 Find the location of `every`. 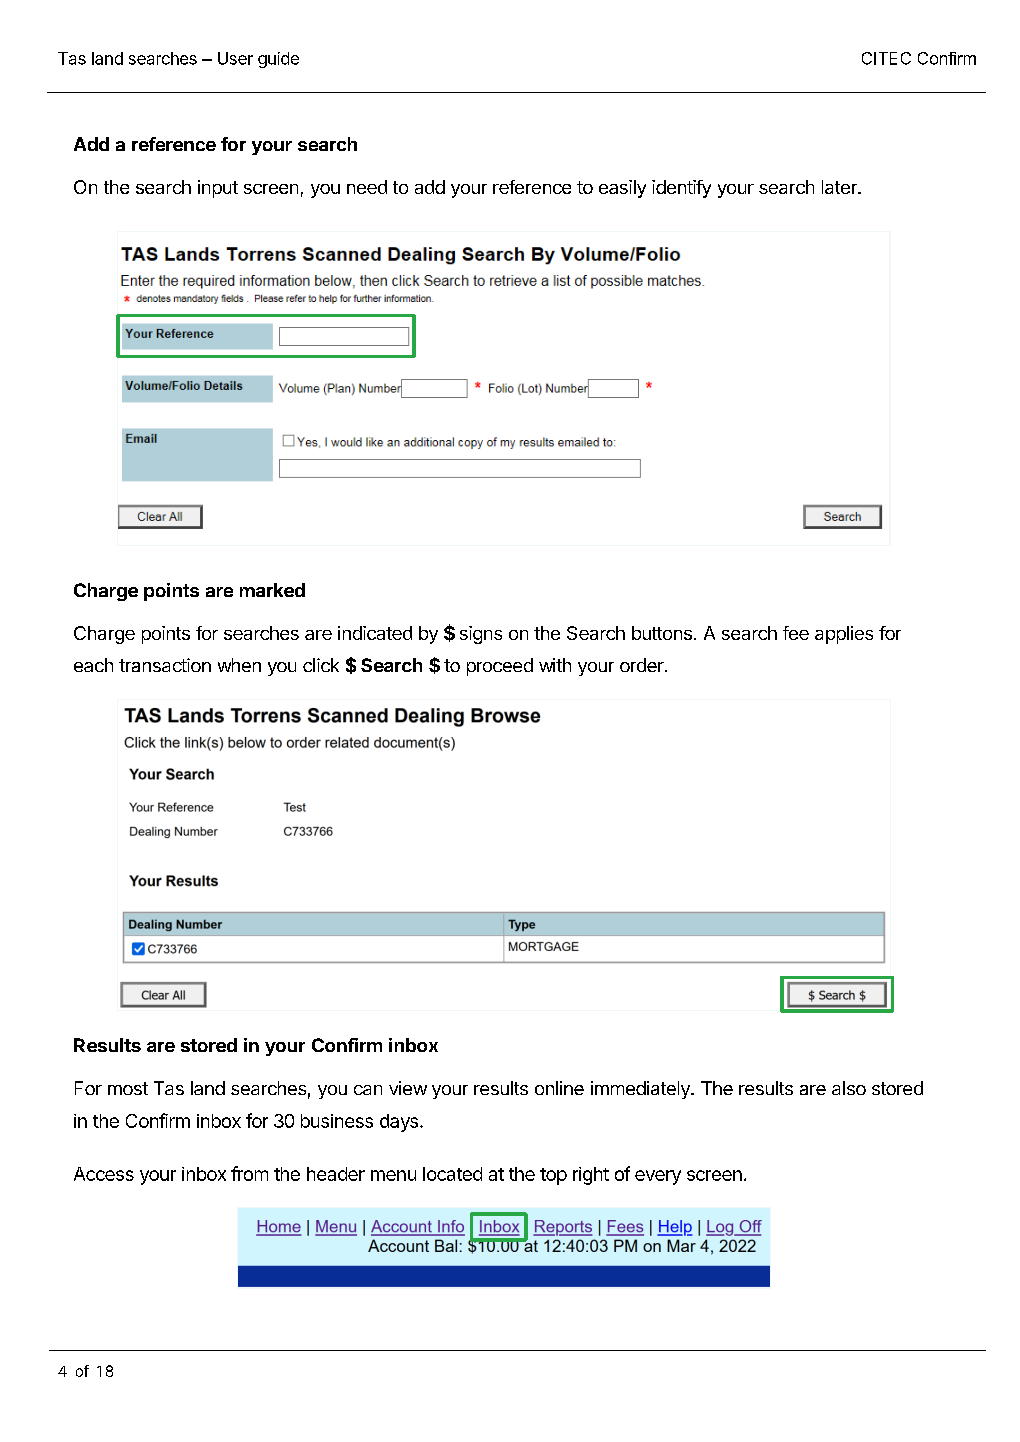

every is located at coordinates (658, 1177).
